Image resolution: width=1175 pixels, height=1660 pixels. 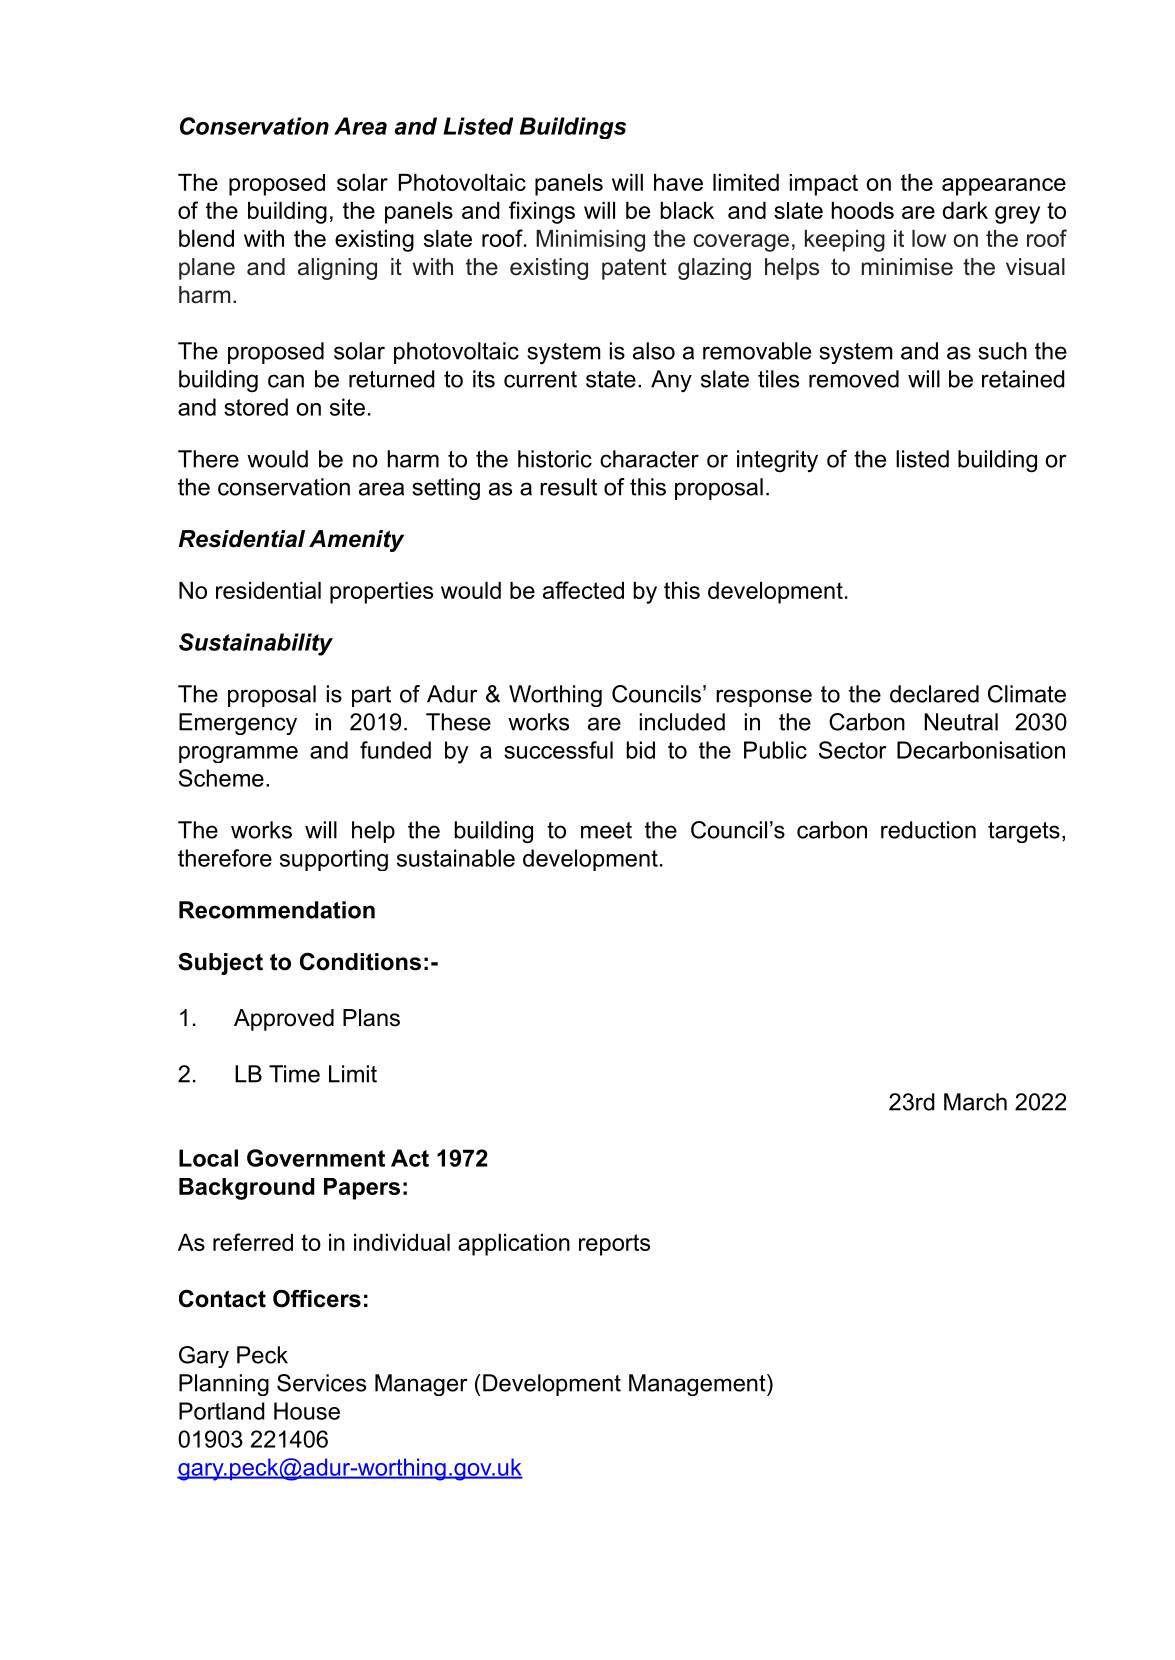 What do you see at coordinates (614, 1245) in the page?
I see `reports` at bounding box center [614, 1245].
